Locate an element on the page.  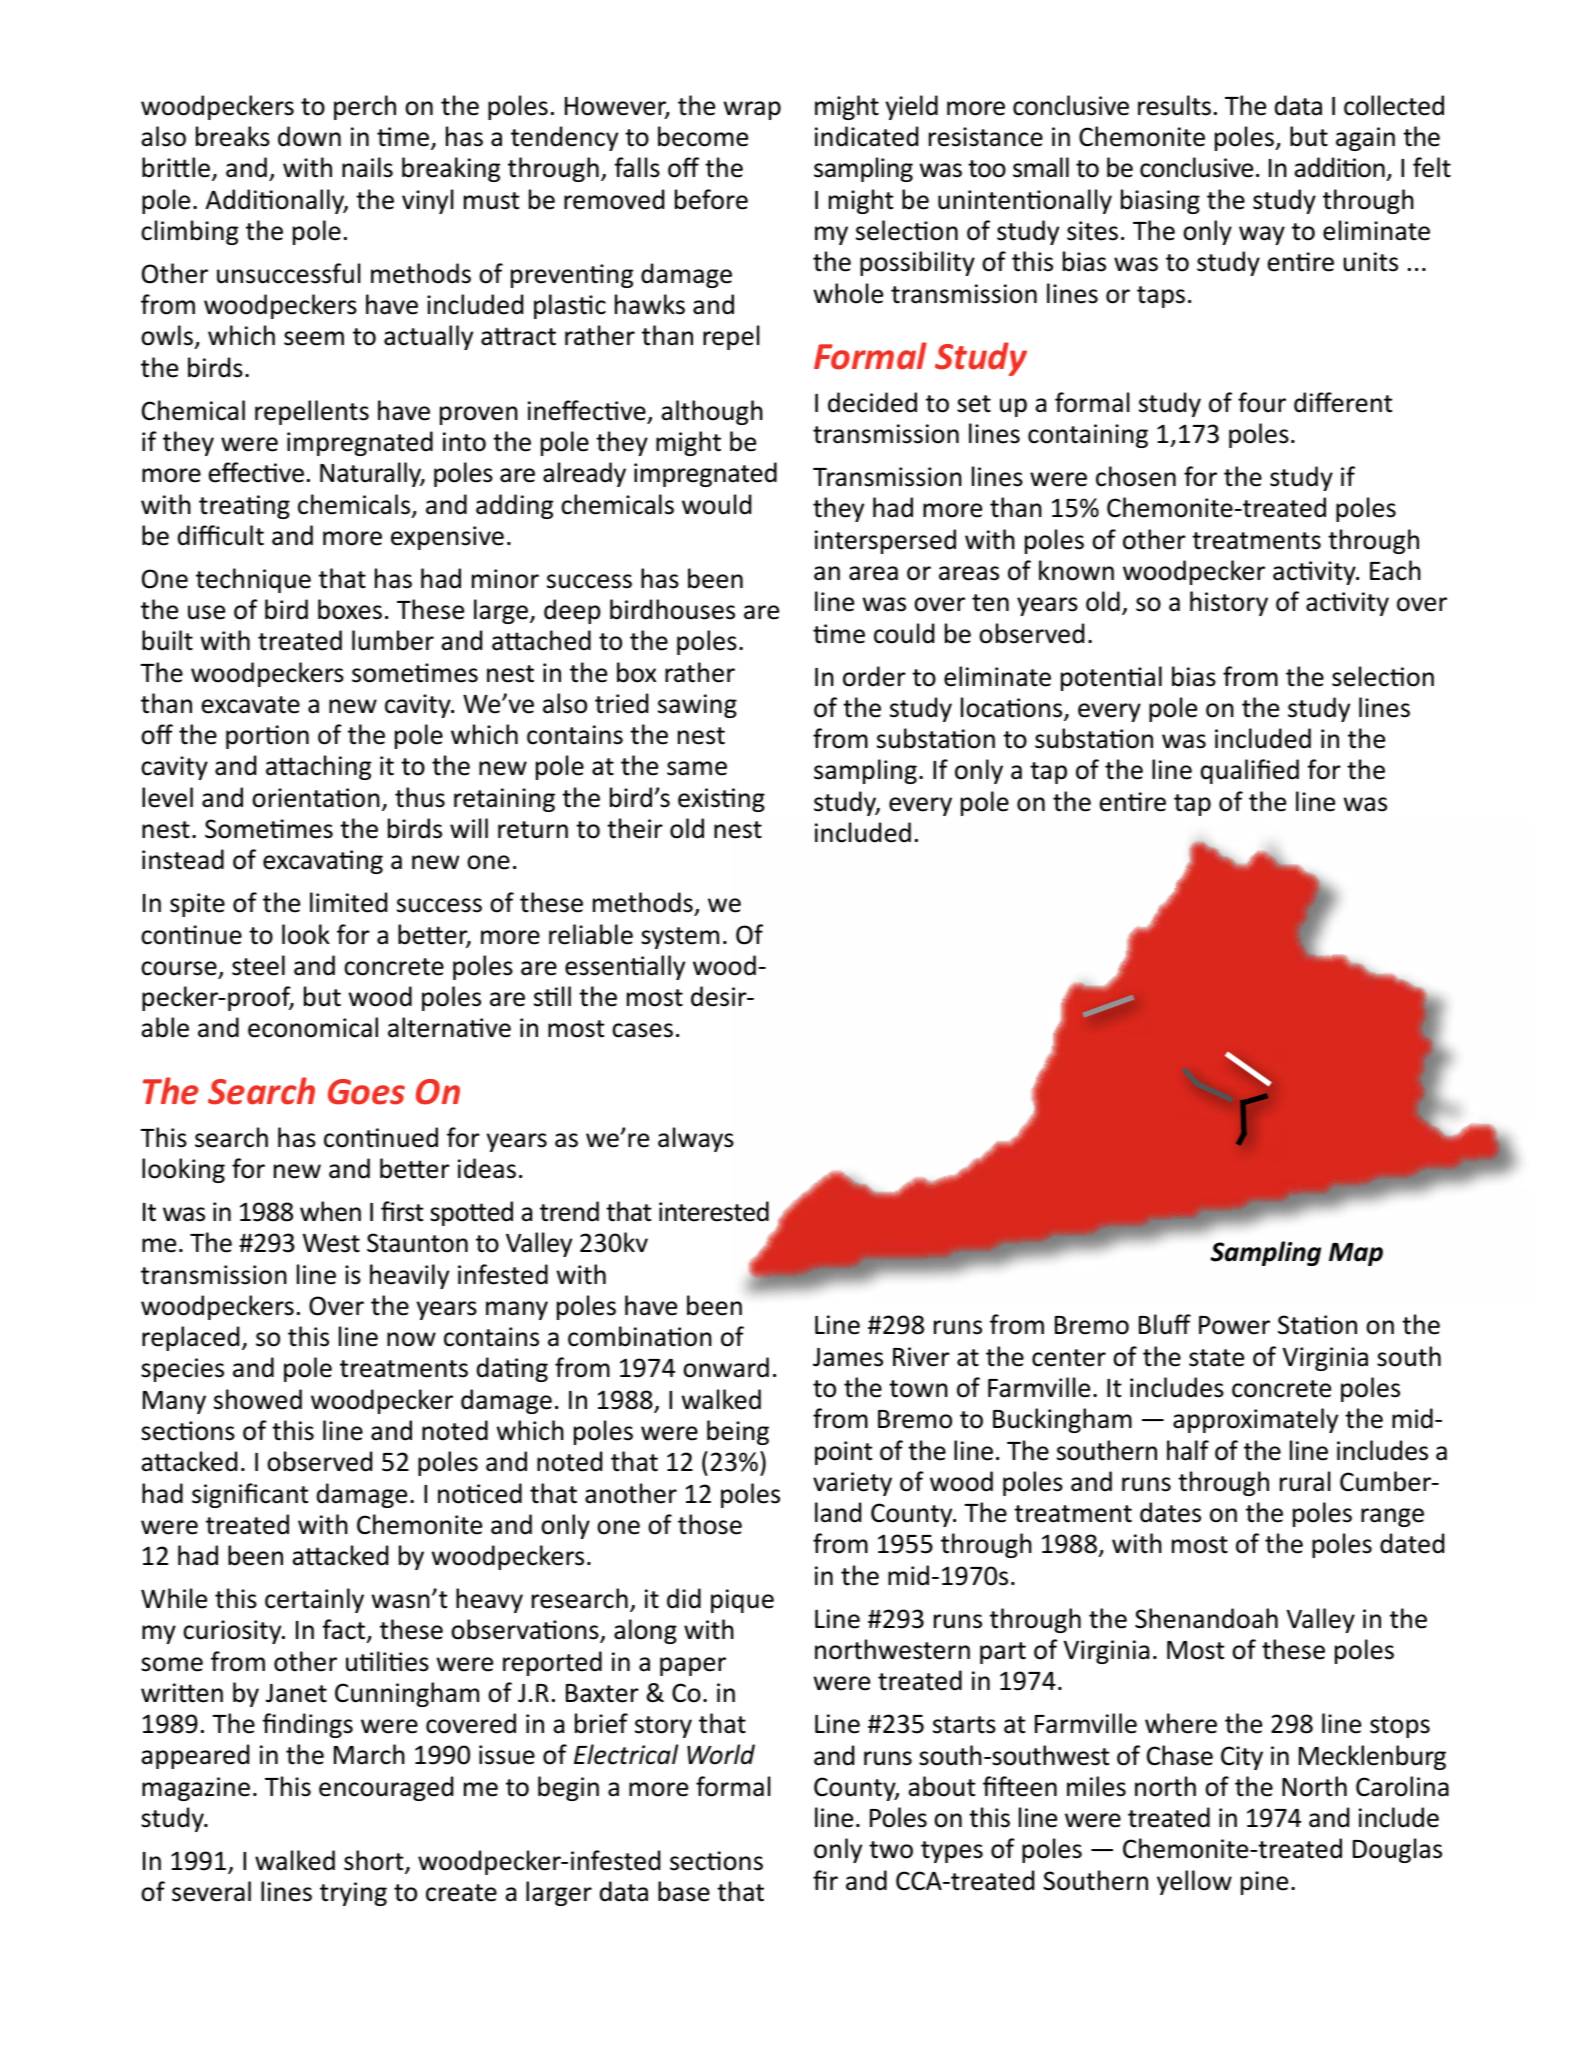
again is located at coordinates (1365, 139).
